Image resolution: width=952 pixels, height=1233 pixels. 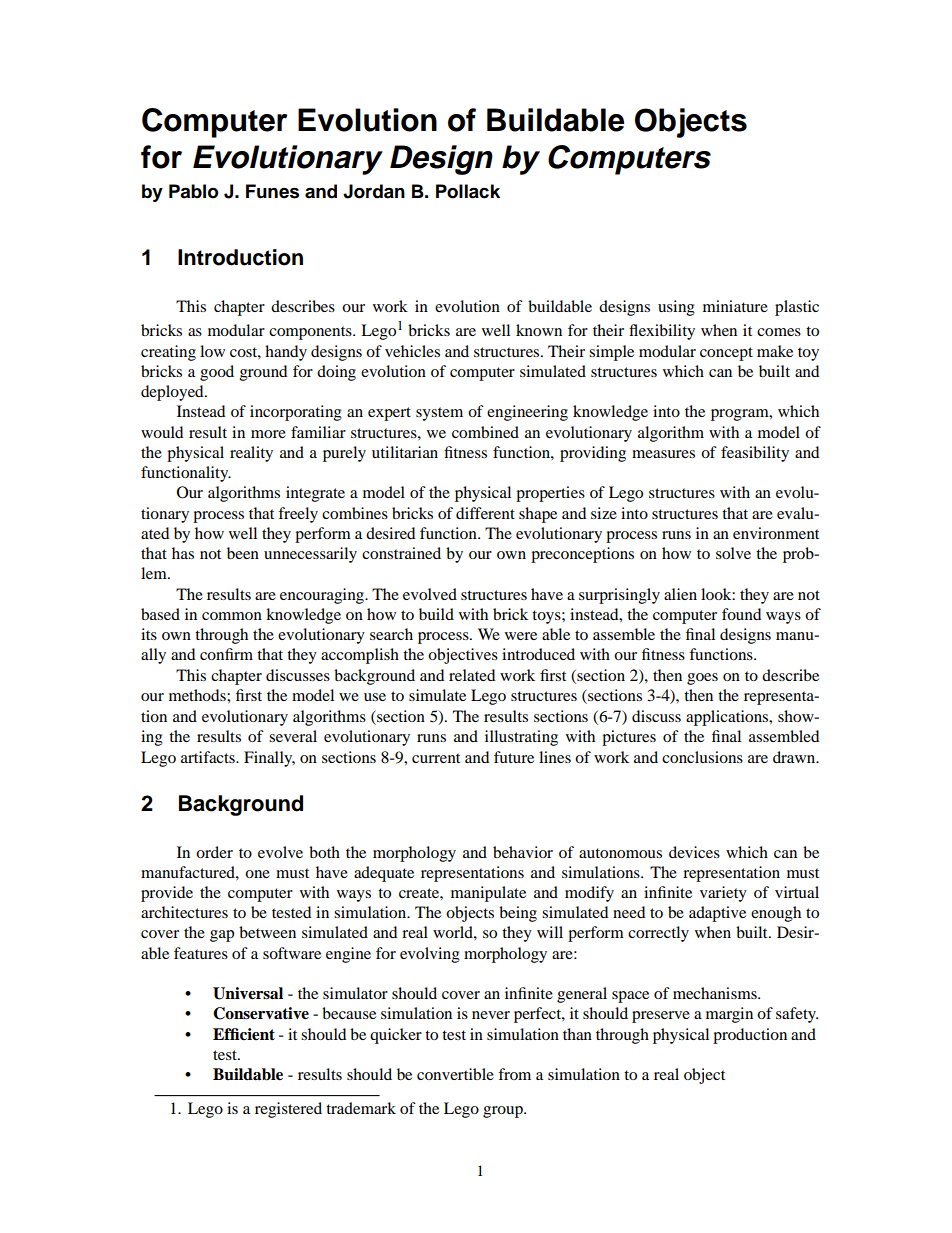 What do you see at coordinates (488, 894) in the image?
I see `manipulate` at bounding box center [488, 894].
